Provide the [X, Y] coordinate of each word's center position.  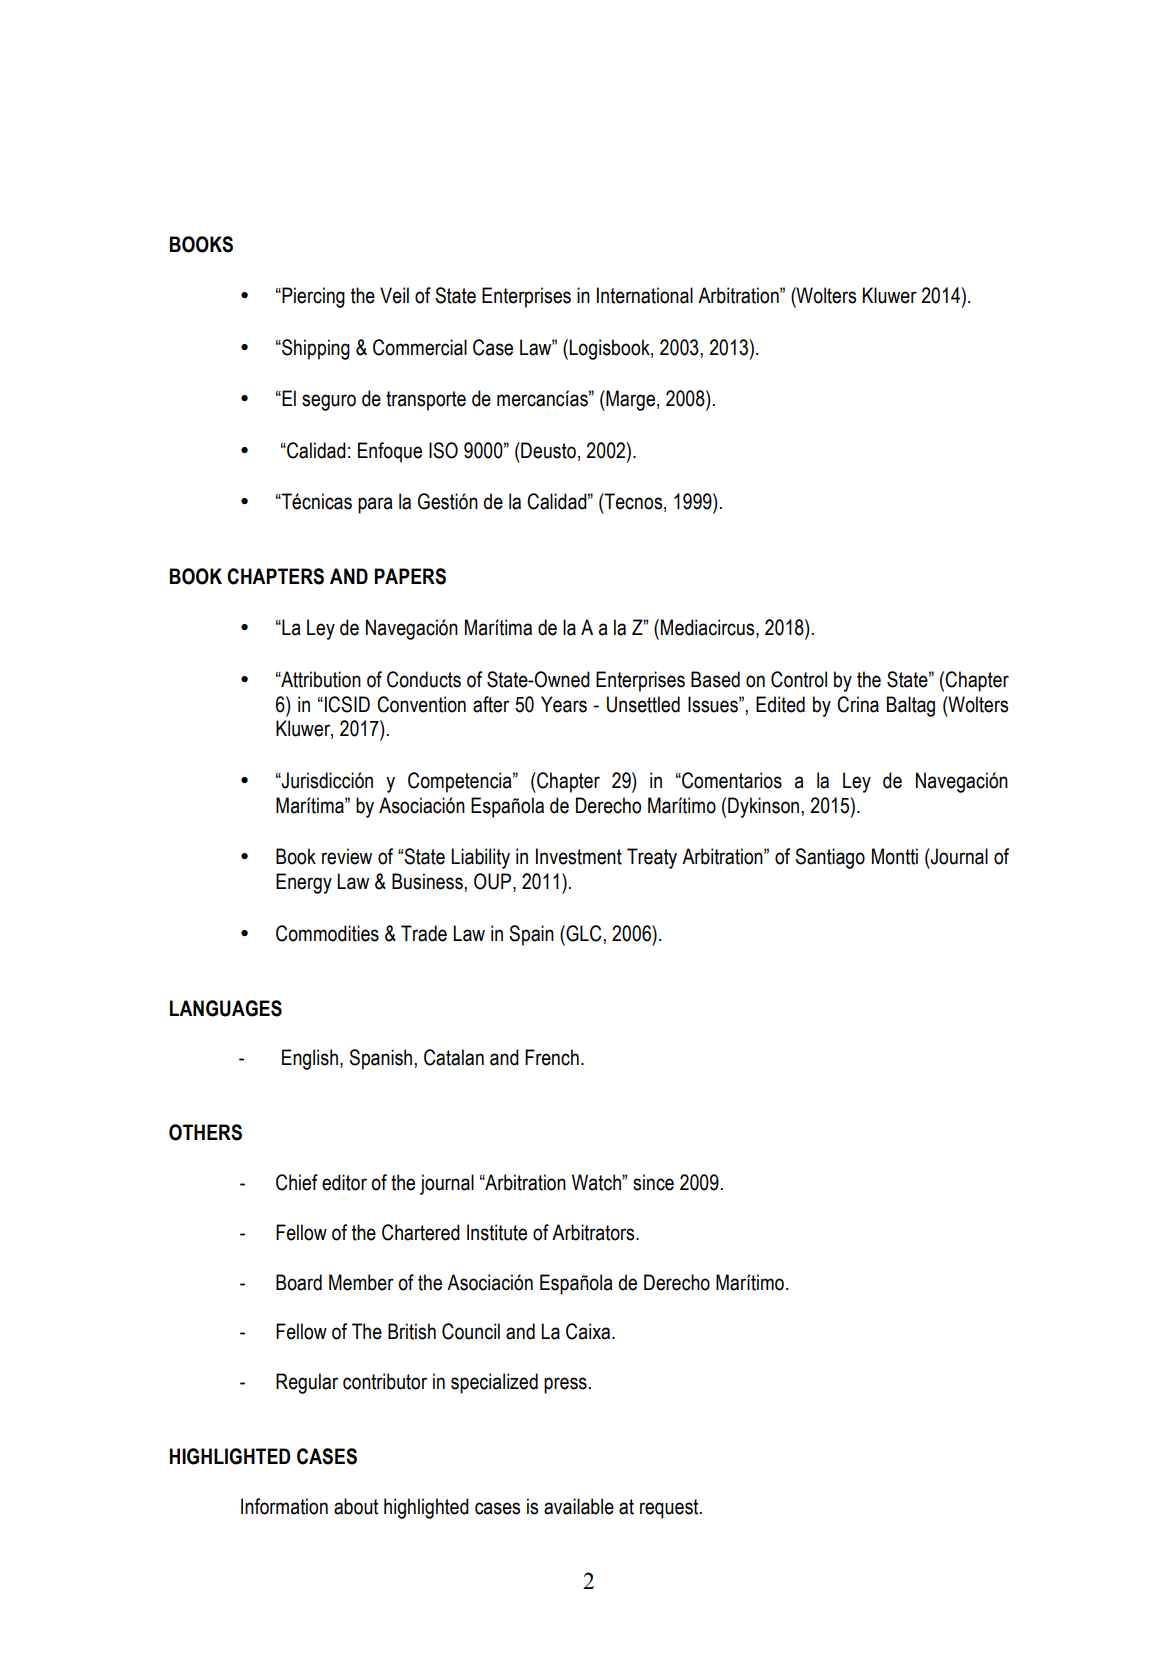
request [670, 1509]
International [645, 295]
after [491, 704]
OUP [494, 882]
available [579, 1506]
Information [284, 1506]
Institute [497, 1232]
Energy [304, 883]
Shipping [315, 349]
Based [715, 679]
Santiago [830, 858]
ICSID [347, 704]
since [653, 1182]
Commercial [420, 347]
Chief [297, 1182]
